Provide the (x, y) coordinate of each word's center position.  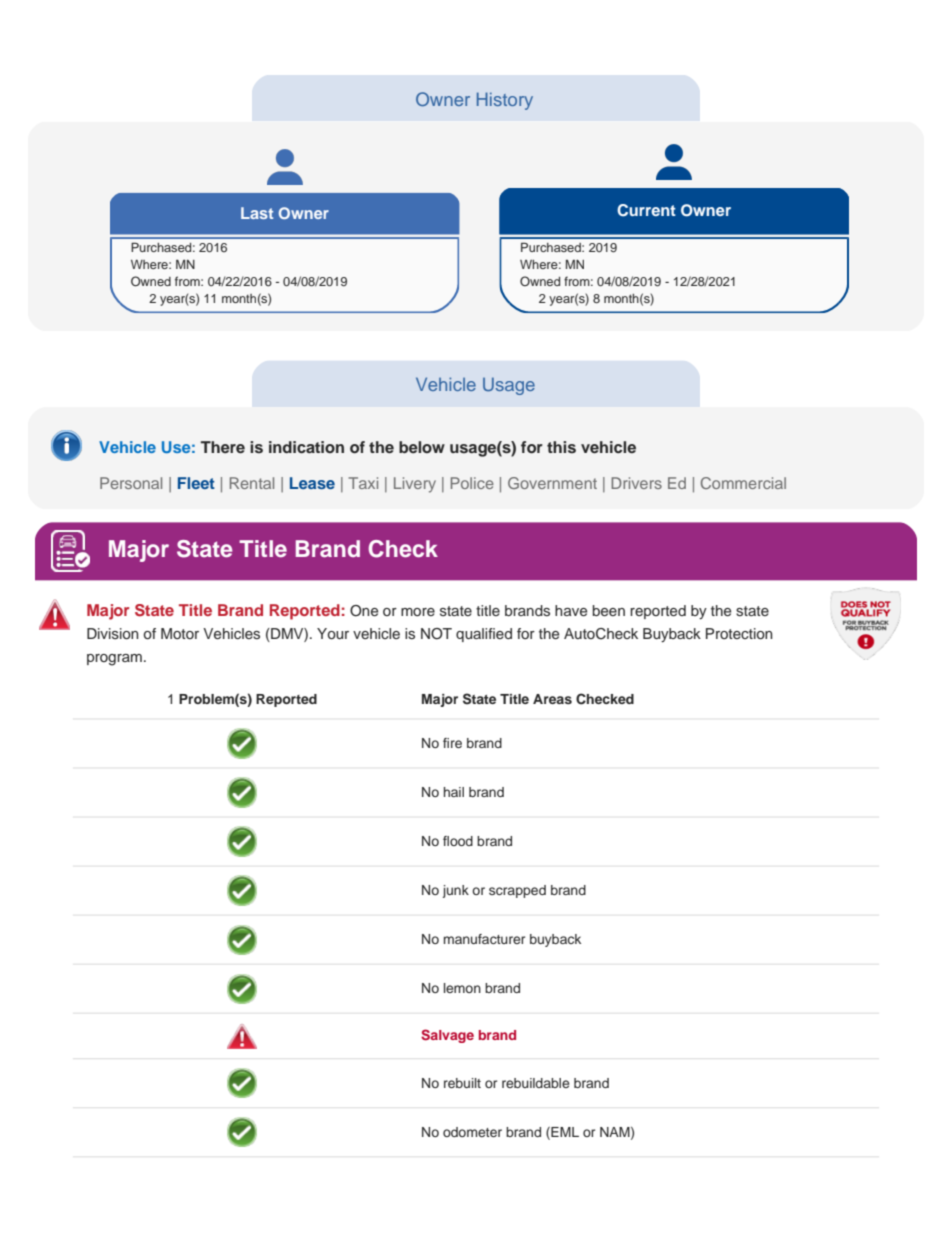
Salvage (447, 1036)
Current (646, 210)
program (114, 660)
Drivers (636, 483)
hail (454, 792)
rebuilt (462, 1083)
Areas (552, 699)
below (422, 447)
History (505, 101)
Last (257, 213)
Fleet (196, 483)
